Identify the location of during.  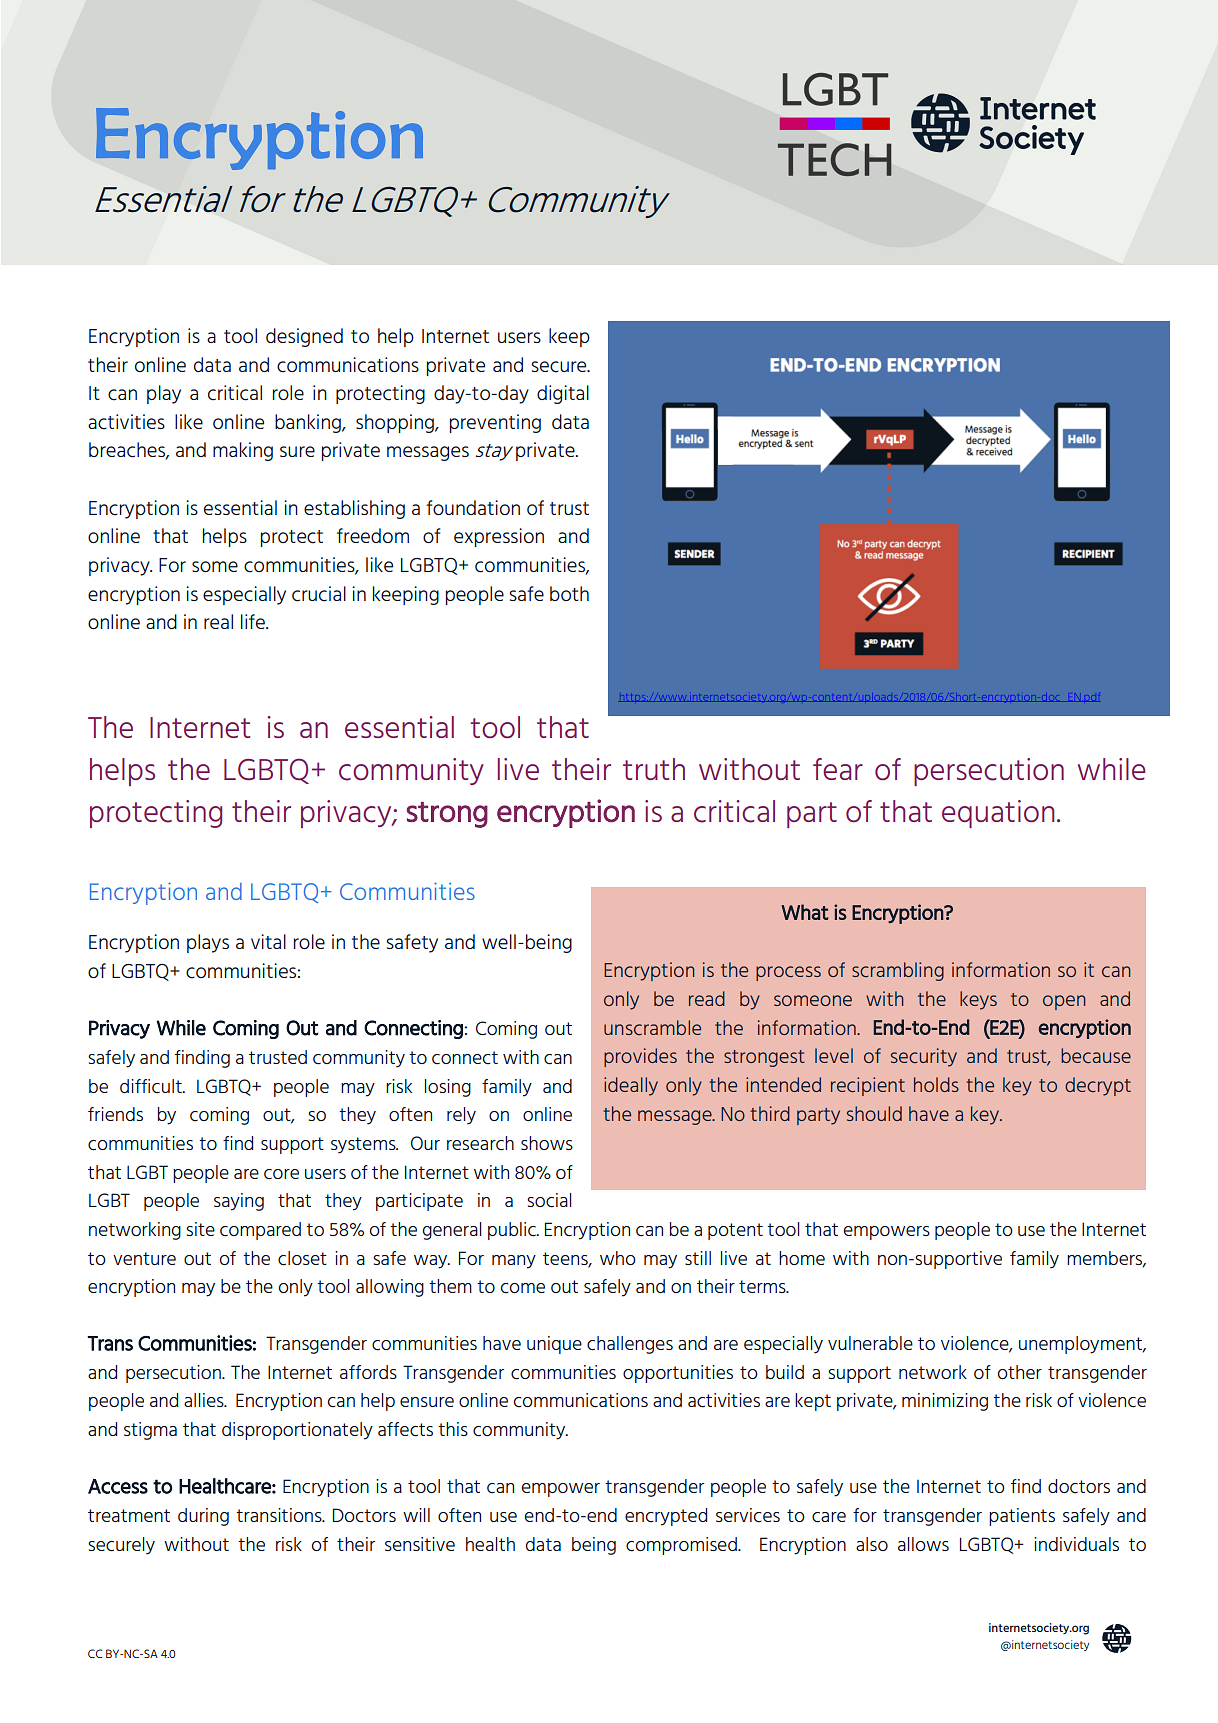
(203, 1517).
